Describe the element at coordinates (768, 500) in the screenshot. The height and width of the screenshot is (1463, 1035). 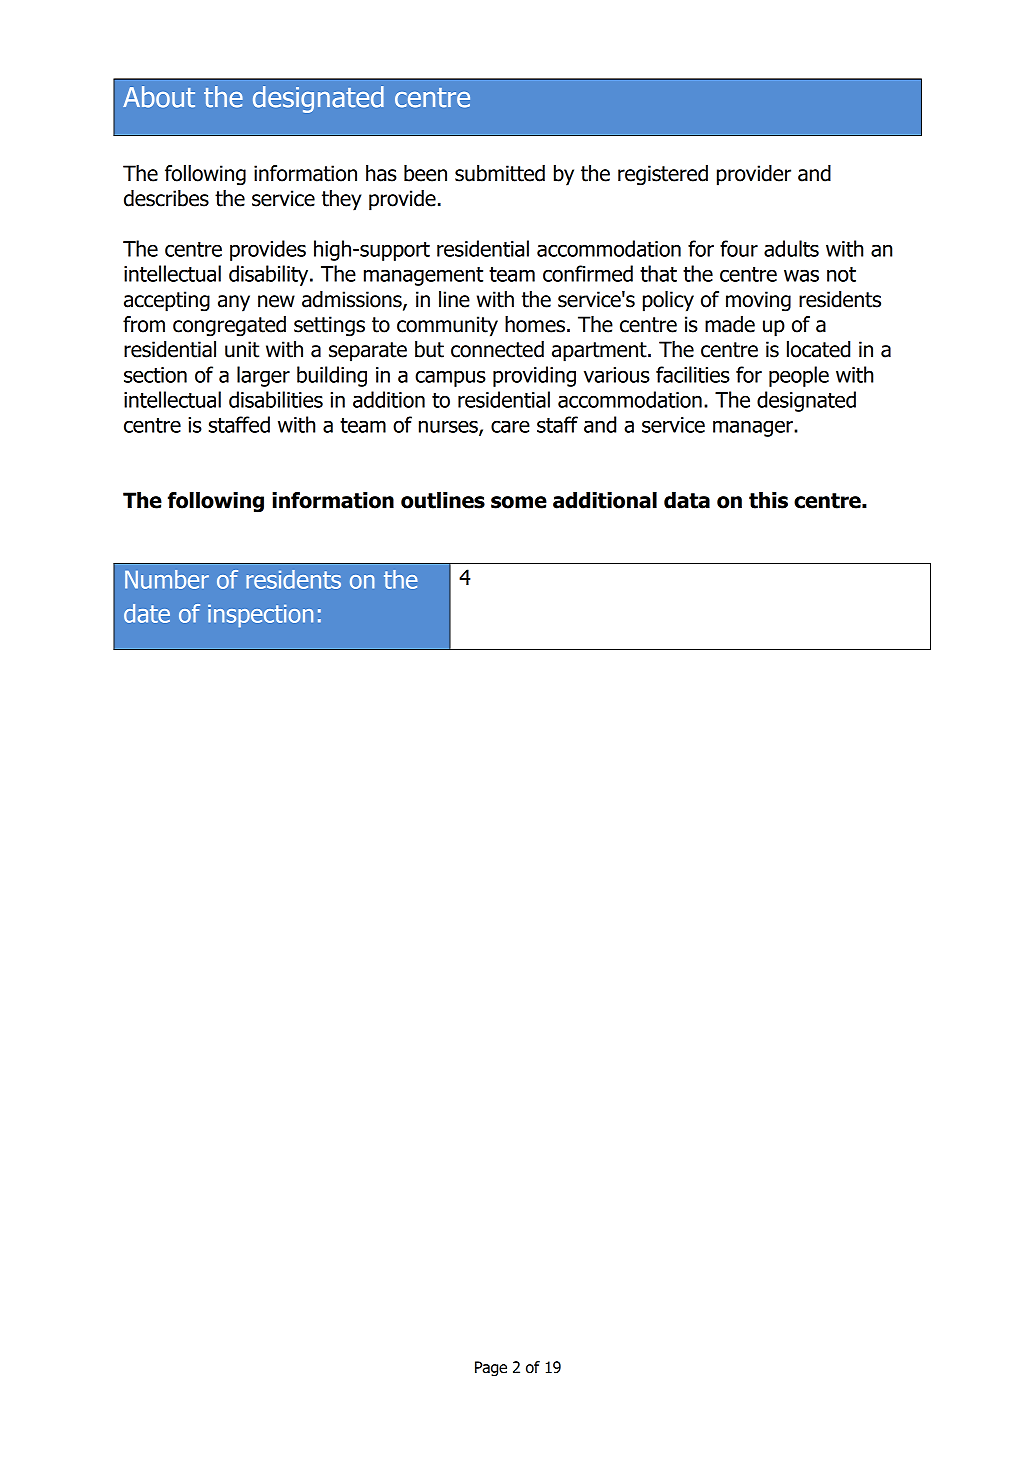
I see `this` at that location.
